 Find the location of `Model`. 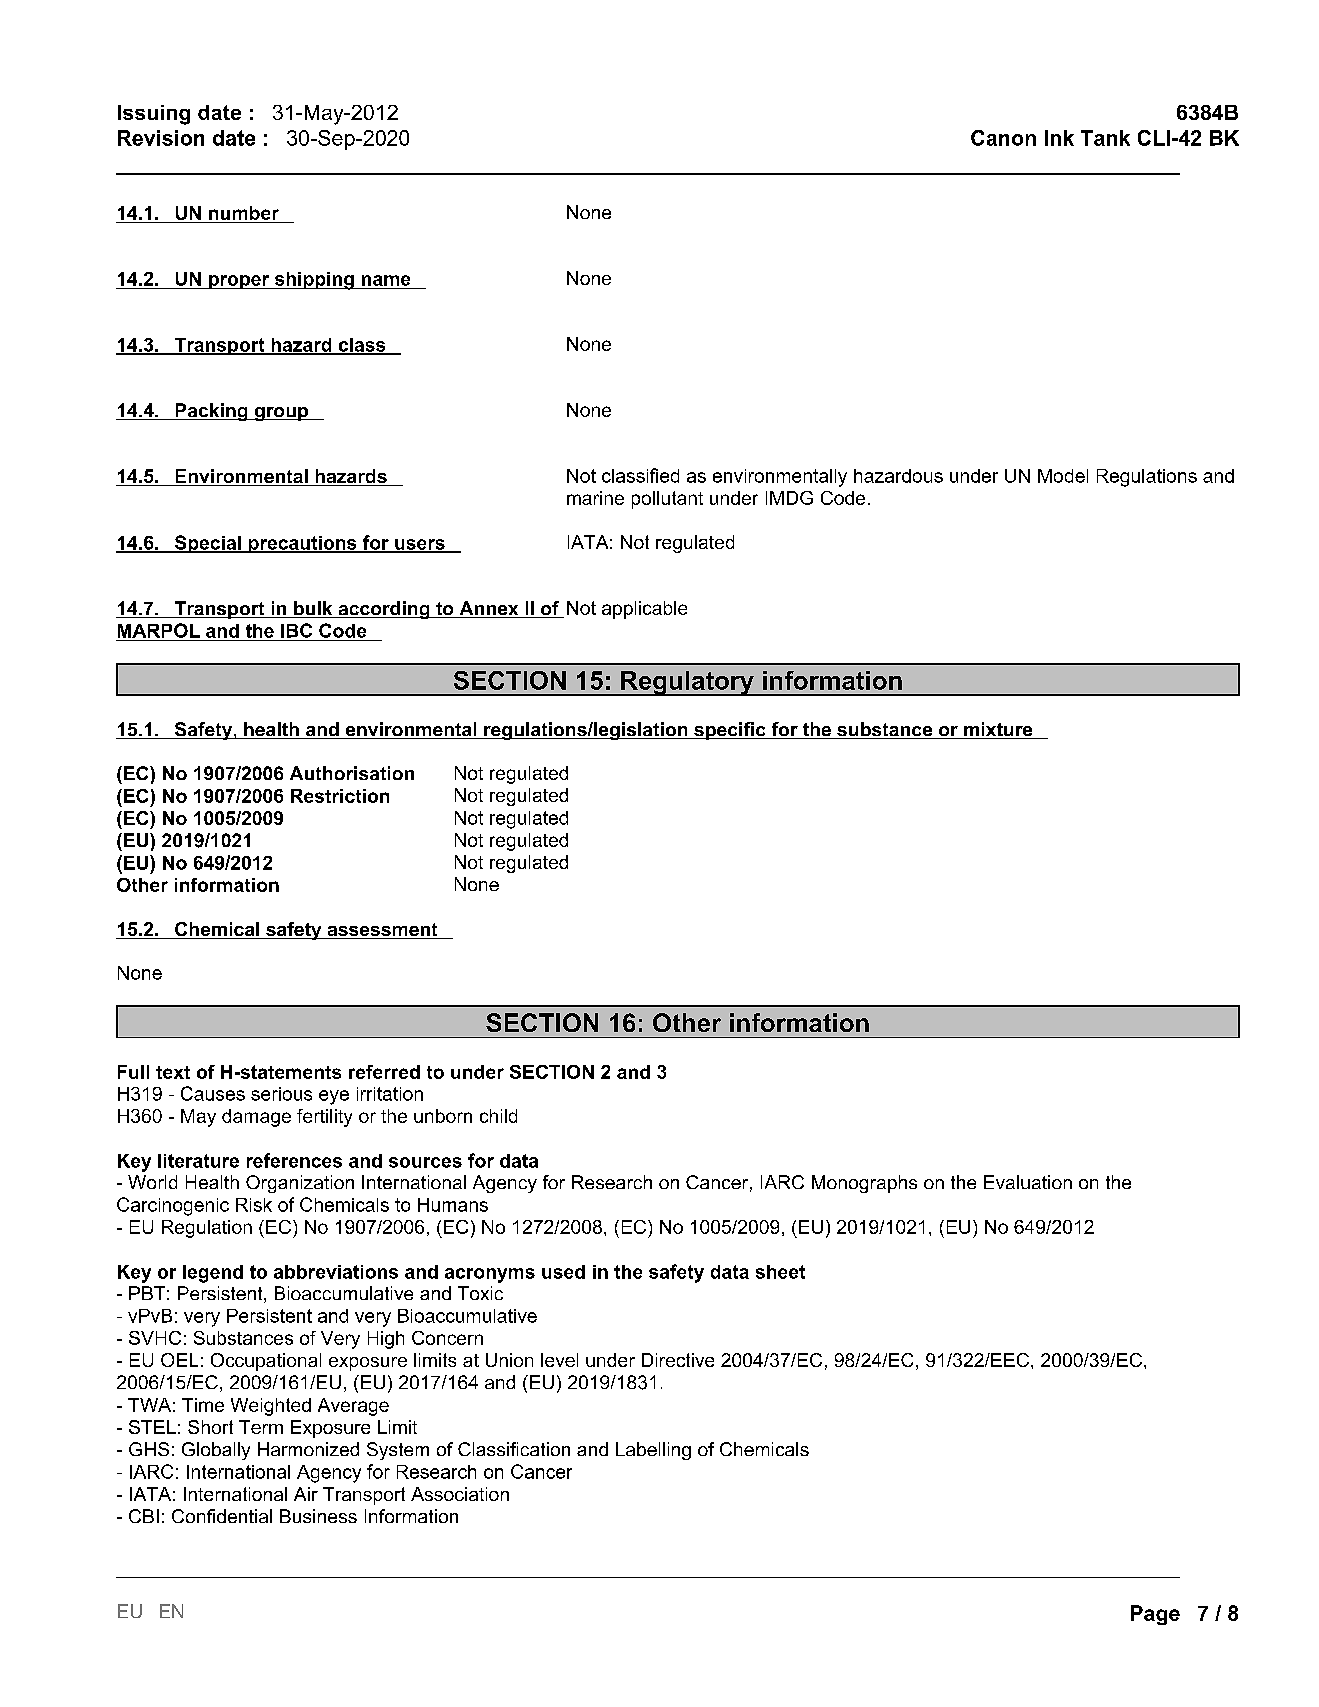

Model is located at coordinates (1063, 476).
